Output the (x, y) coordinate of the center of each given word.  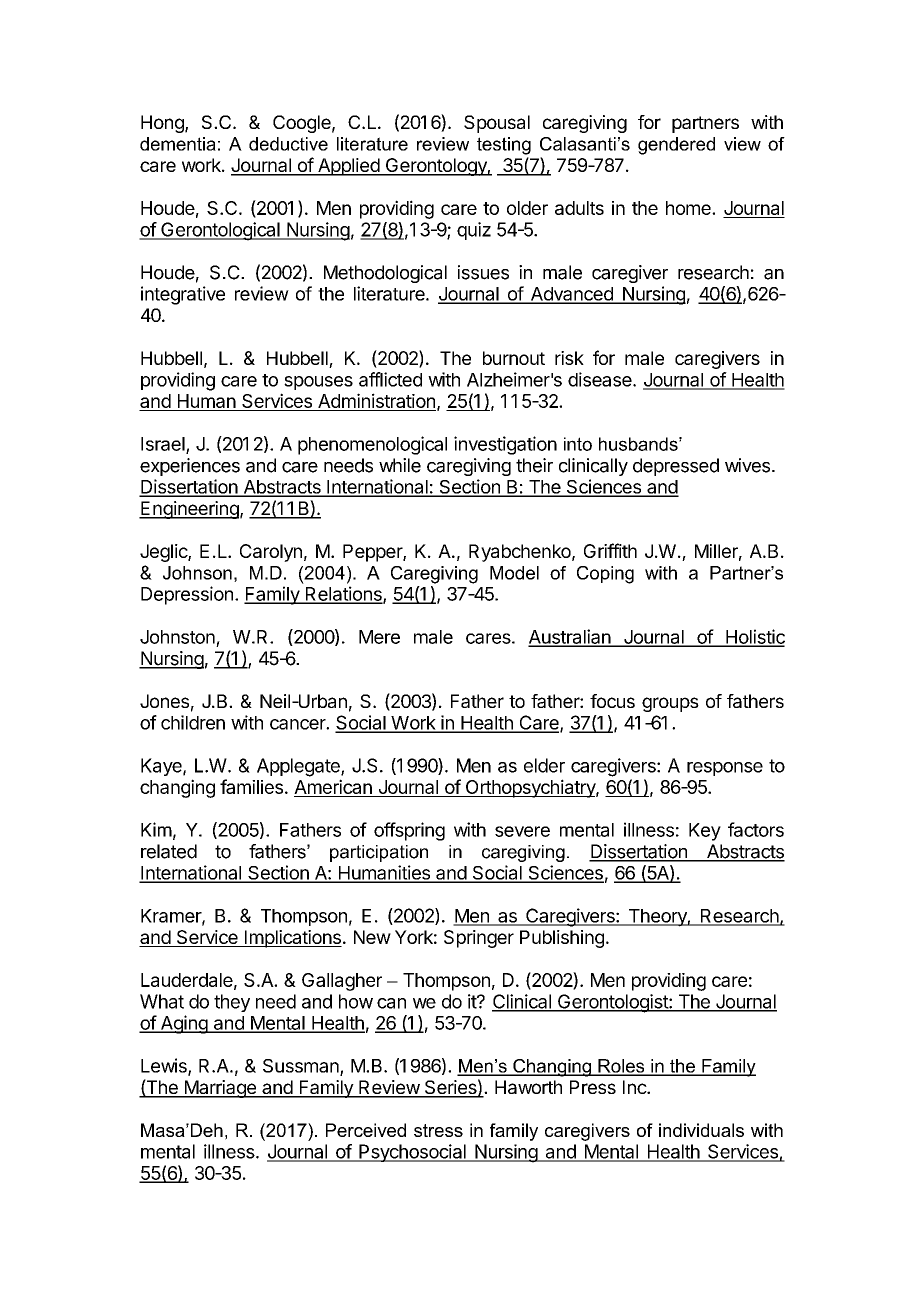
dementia (178, 144)
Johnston (177, 637)
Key (705, 832)
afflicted (390, 379)
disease (601, 379)
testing (504, 146)
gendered (676, 146)
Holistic (754, 637)
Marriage (220, 1089)
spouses (318, 383)
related (169, 851)
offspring (409, 831)
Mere (379, 637)
